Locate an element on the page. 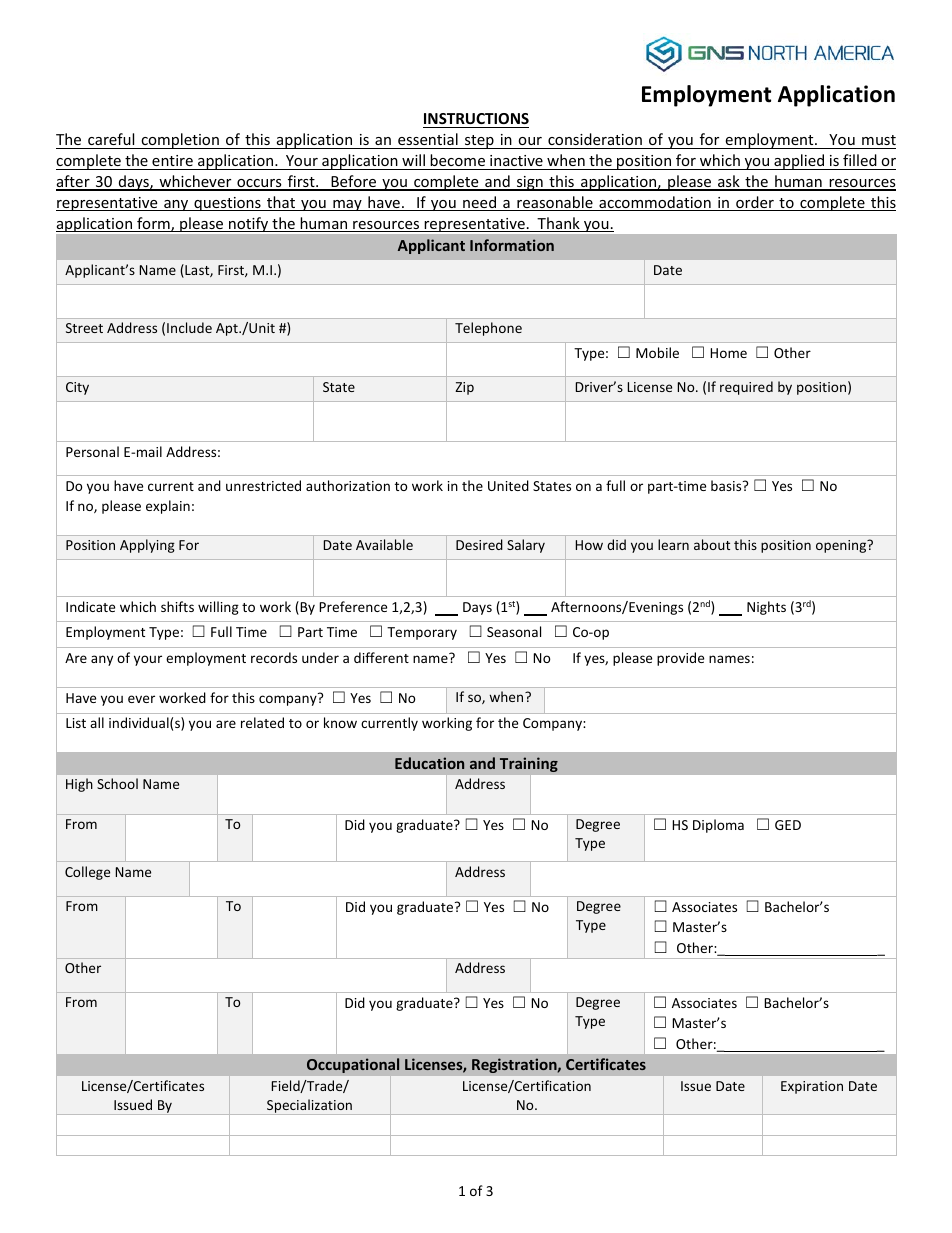 This image has height=1233, width=952. Zip is located at coordinates (464, 388).
